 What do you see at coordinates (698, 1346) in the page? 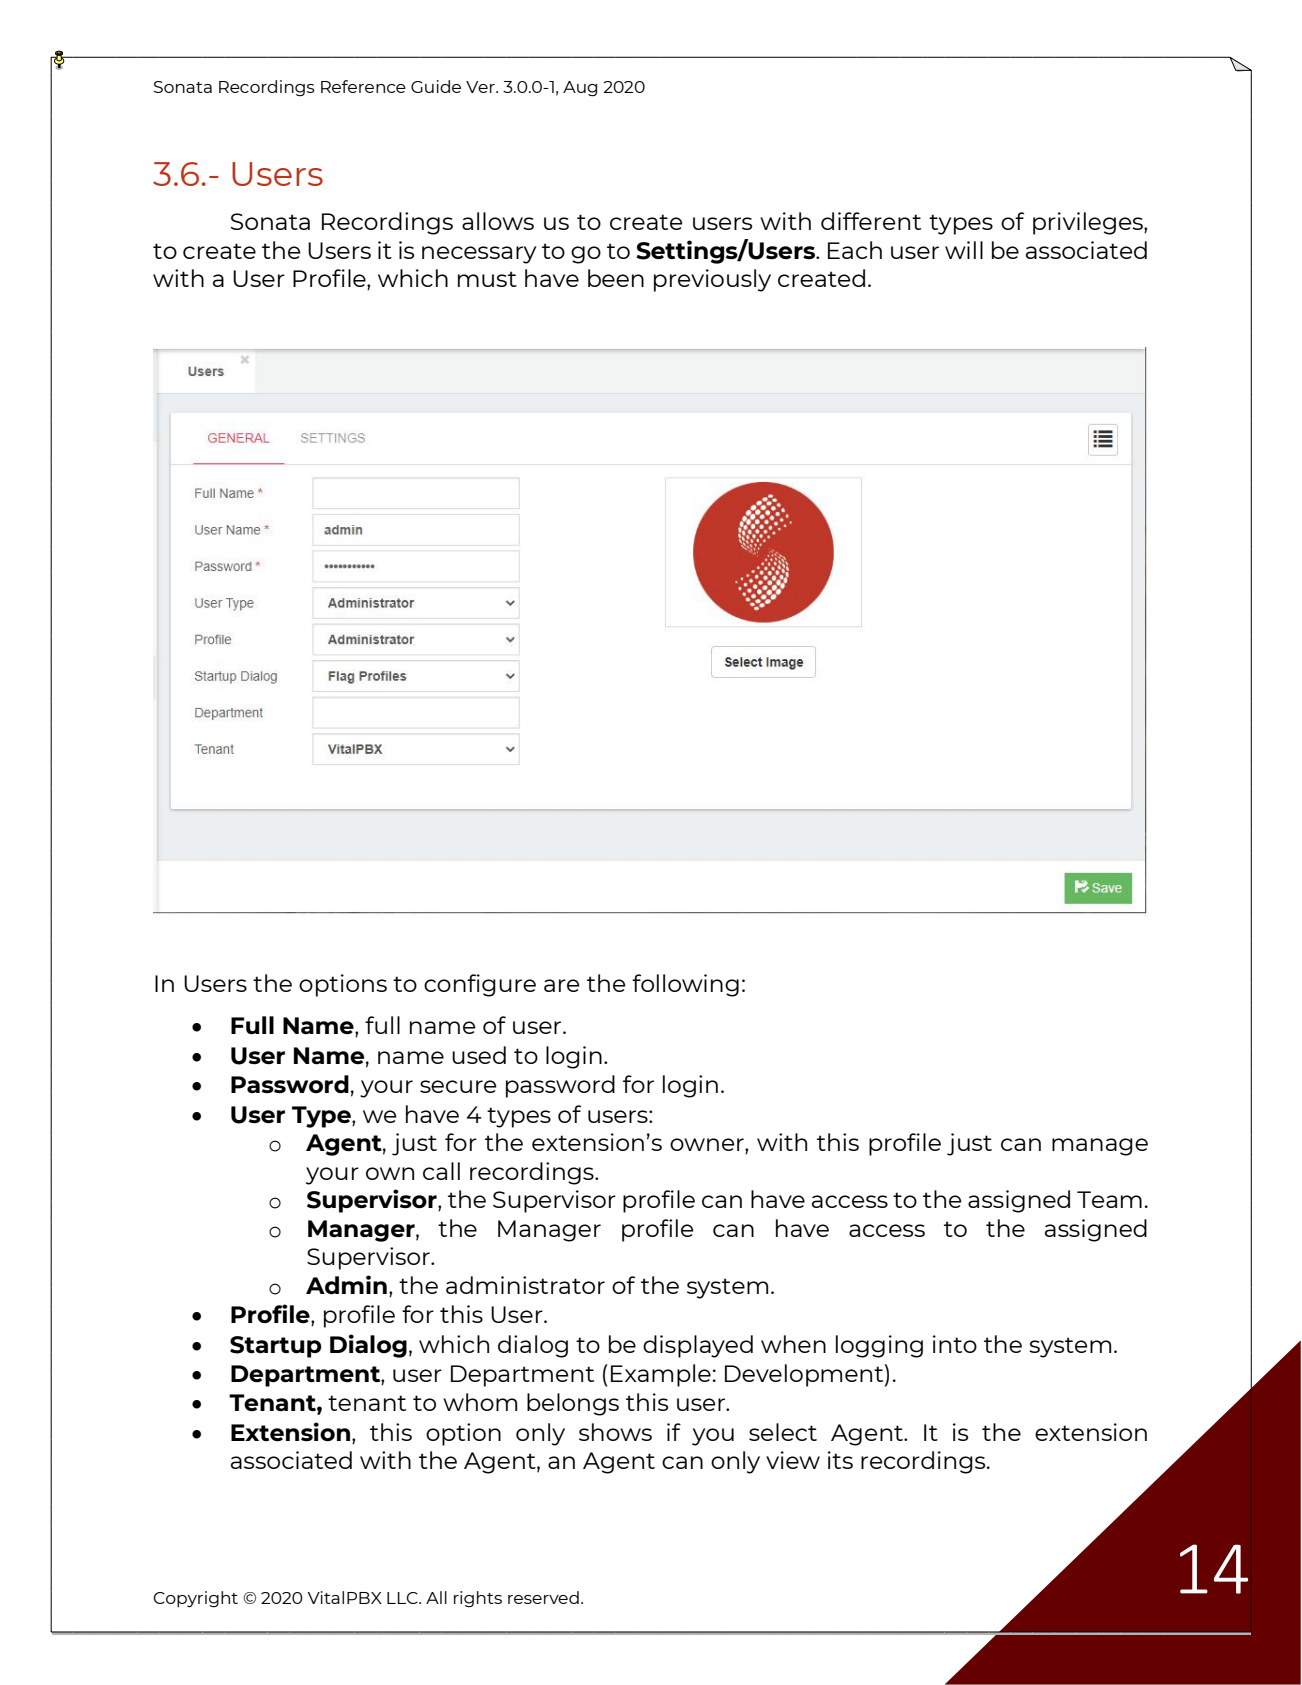
I see `displayed` at bounding box center [698, 1346].
